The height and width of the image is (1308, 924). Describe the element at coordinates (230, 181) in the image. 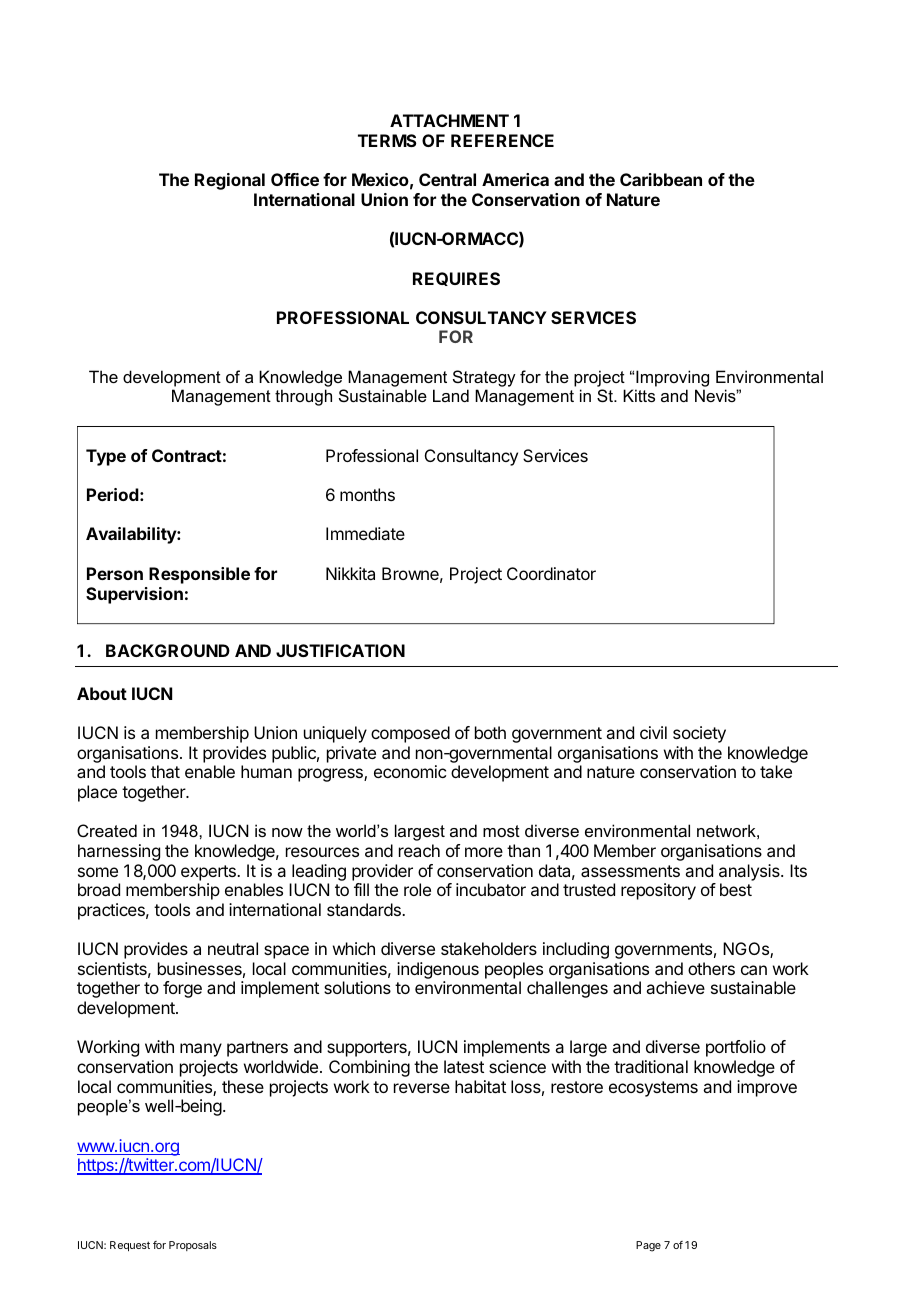

I see `Regional` at that location.
